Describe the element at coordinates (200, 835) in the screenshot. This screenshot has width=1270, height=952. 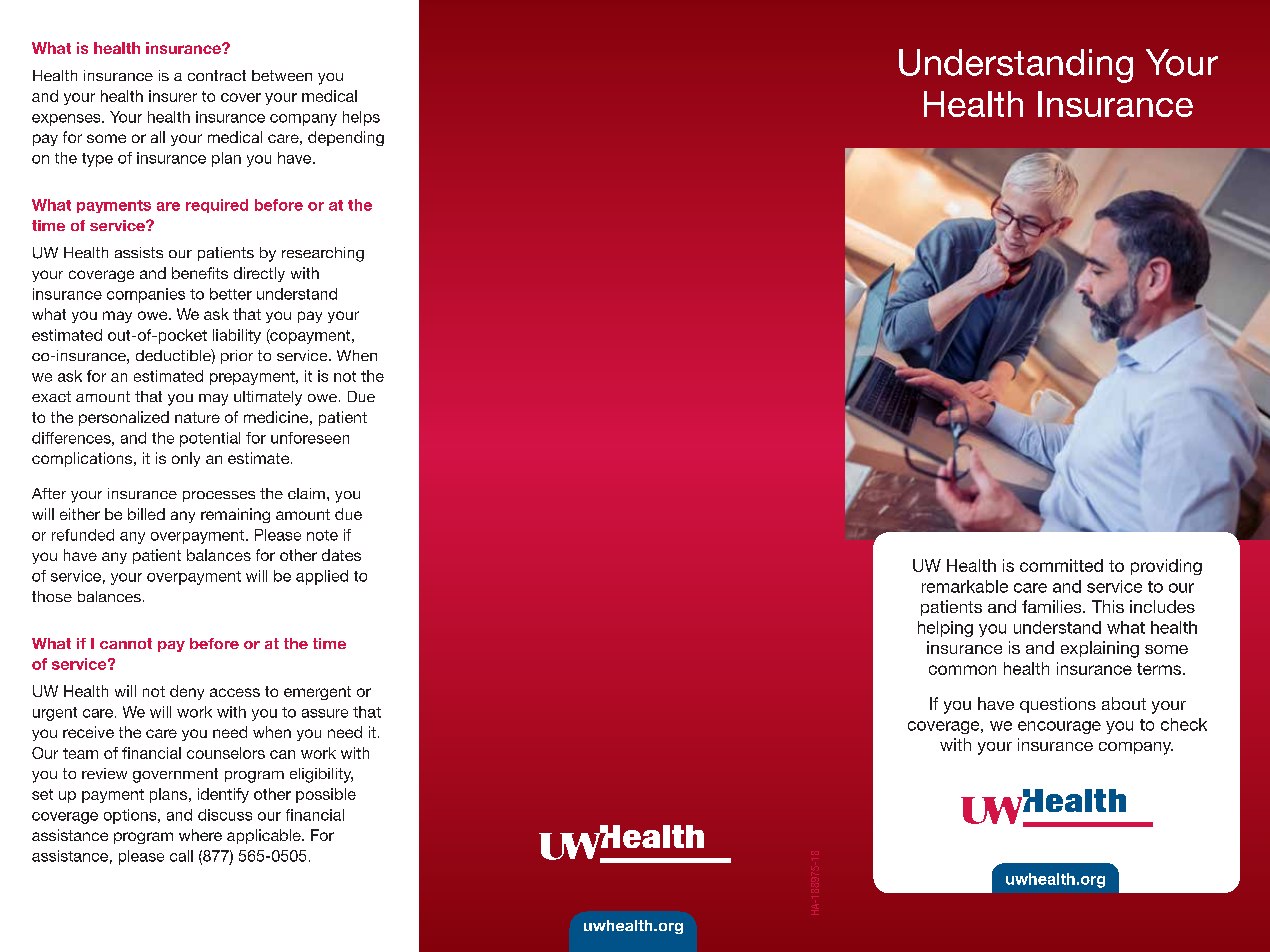
I see `where` at that location.
